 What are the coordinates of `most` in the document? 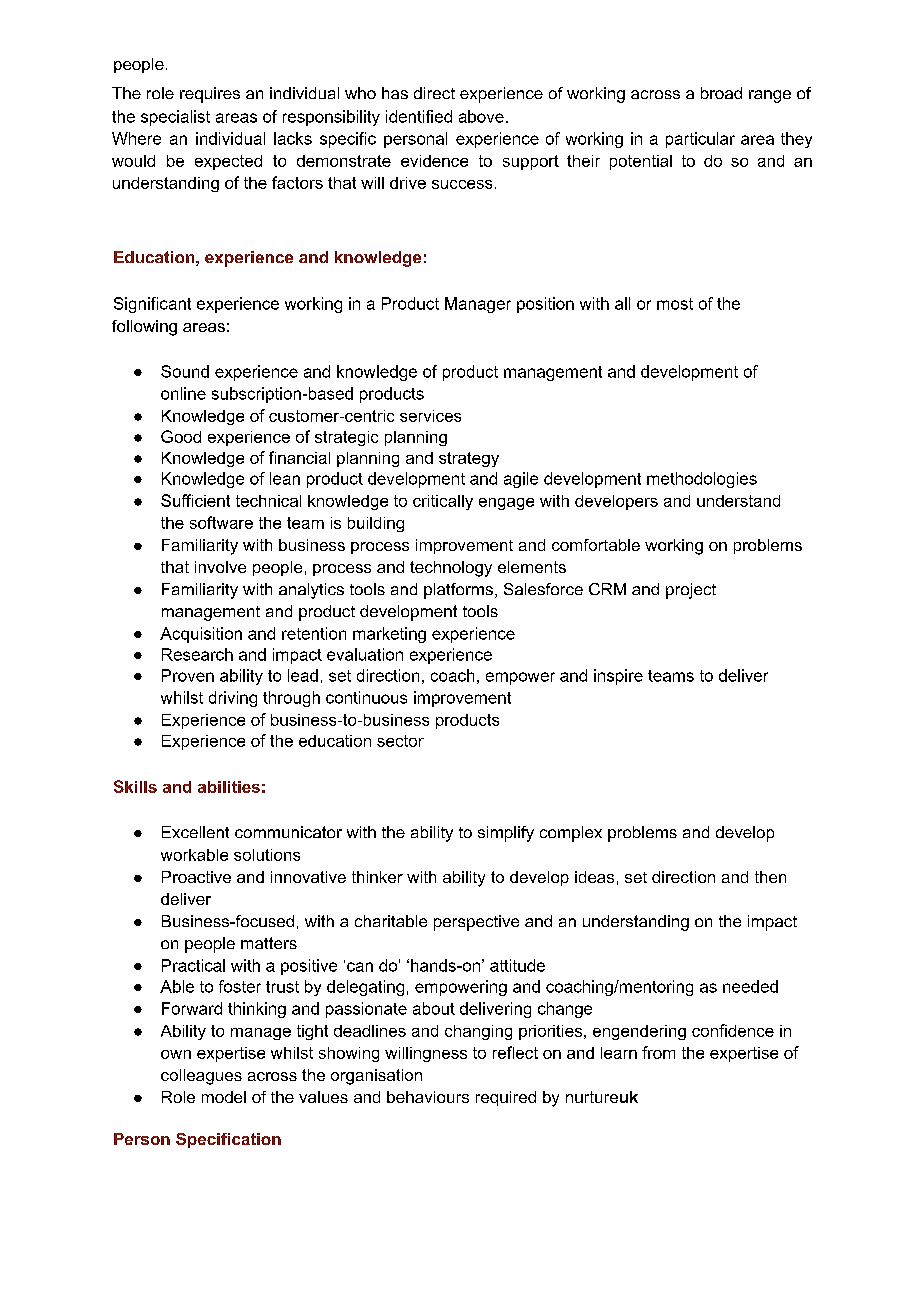 It's located at (675, 304).
